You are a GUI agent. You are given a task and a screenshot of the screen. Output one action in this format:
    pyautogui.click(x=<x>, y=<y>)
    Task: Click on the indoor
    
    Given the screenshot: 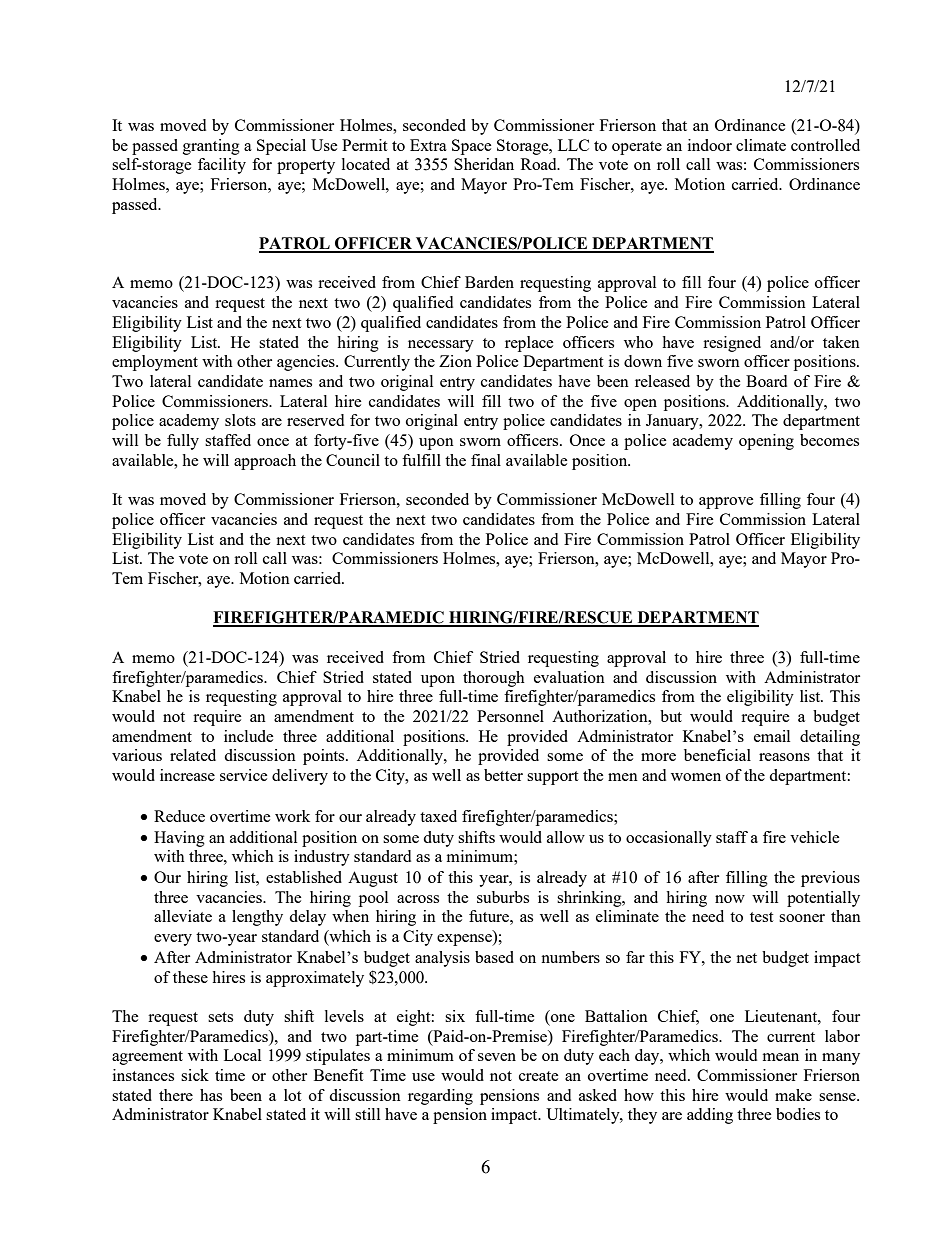 What is the action you would take?
    pyautogui.click(x=710, y=145)
